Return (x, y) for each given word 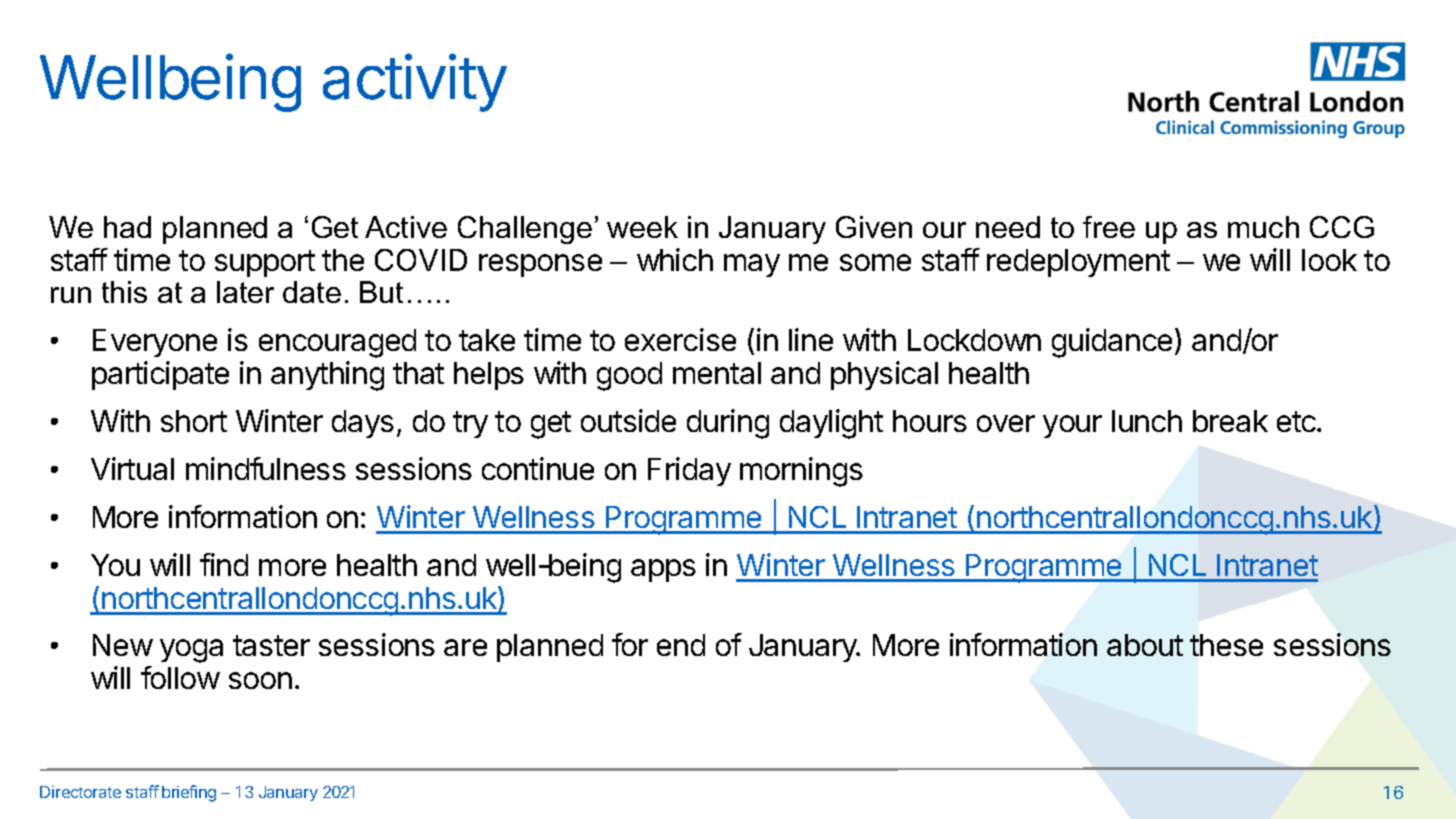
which (675, 259)
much (1263, 227)
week (642, 227)
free (1109, 227)
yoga (191, 651)
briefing (189, 793)
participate (160, 375)
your (1072, 426)
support (265, 263)
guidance (1112, 343)
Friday (689, 471)
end (681, 645)
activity (415, 83)
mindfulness (266, 468)
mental (717, 373)
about (1145, 645)
